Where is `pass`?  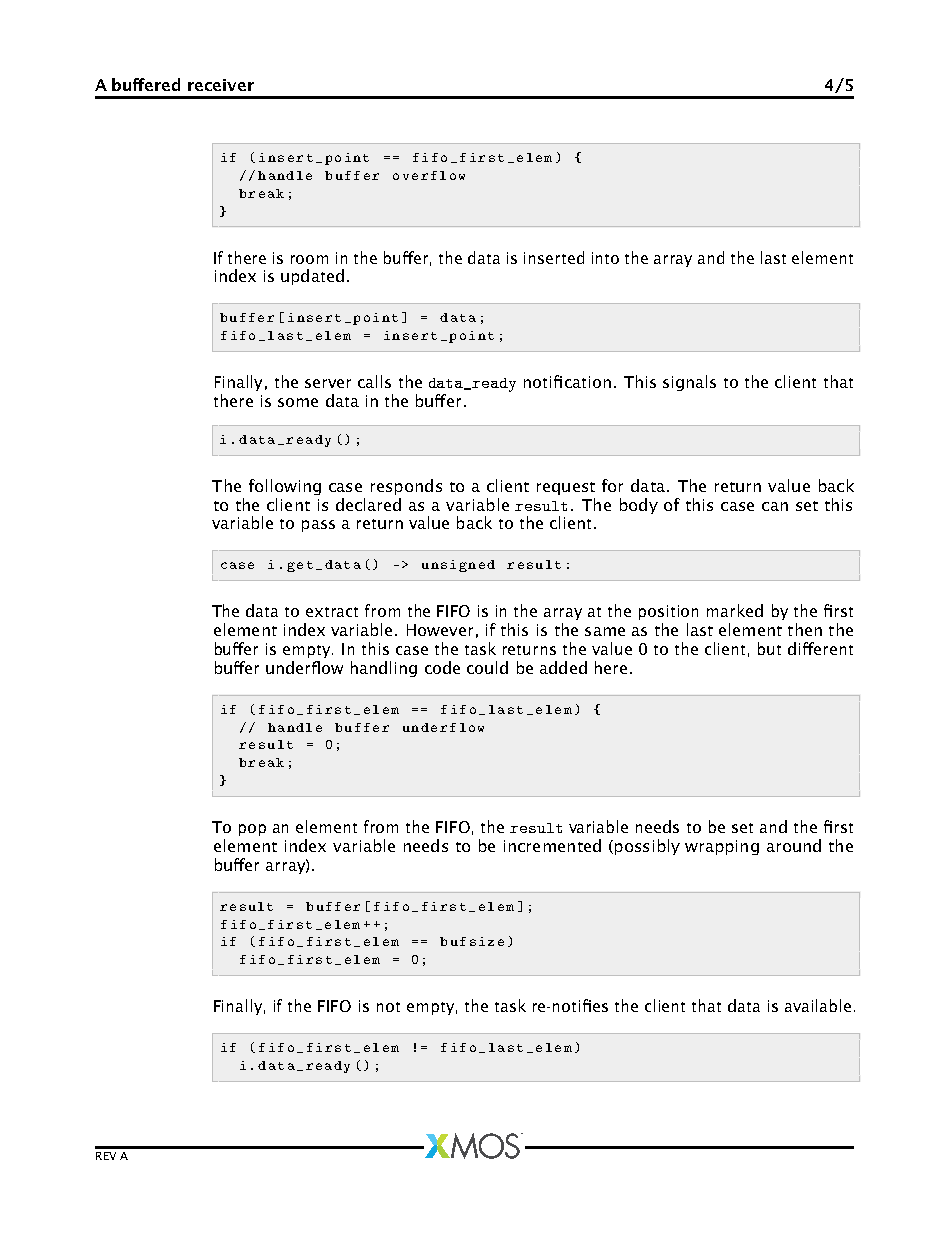 pass is located at coordinates (318, 526).
